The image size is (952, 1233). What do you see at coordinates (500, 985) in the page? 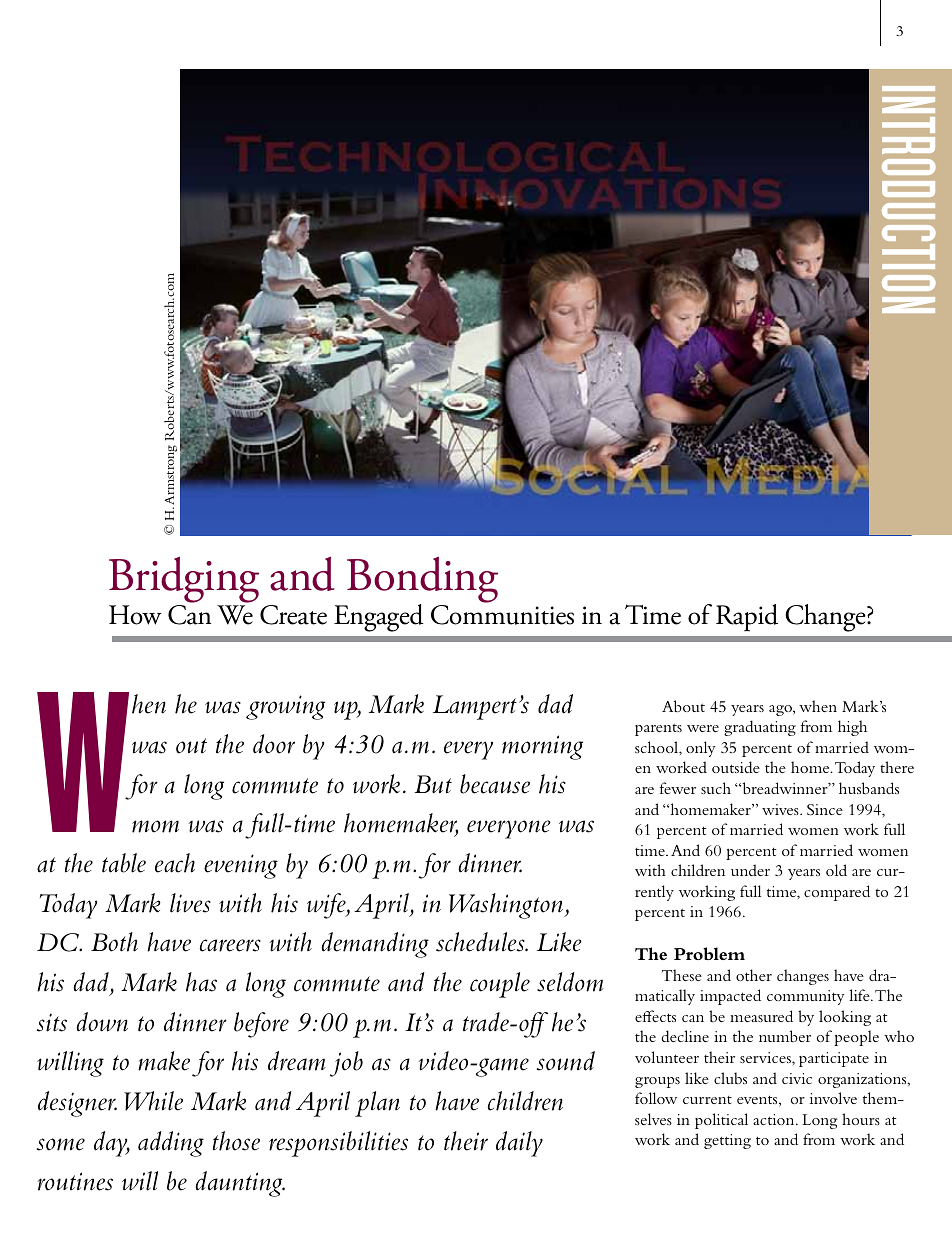
I see `couple` at bounding box center [500, 985].
